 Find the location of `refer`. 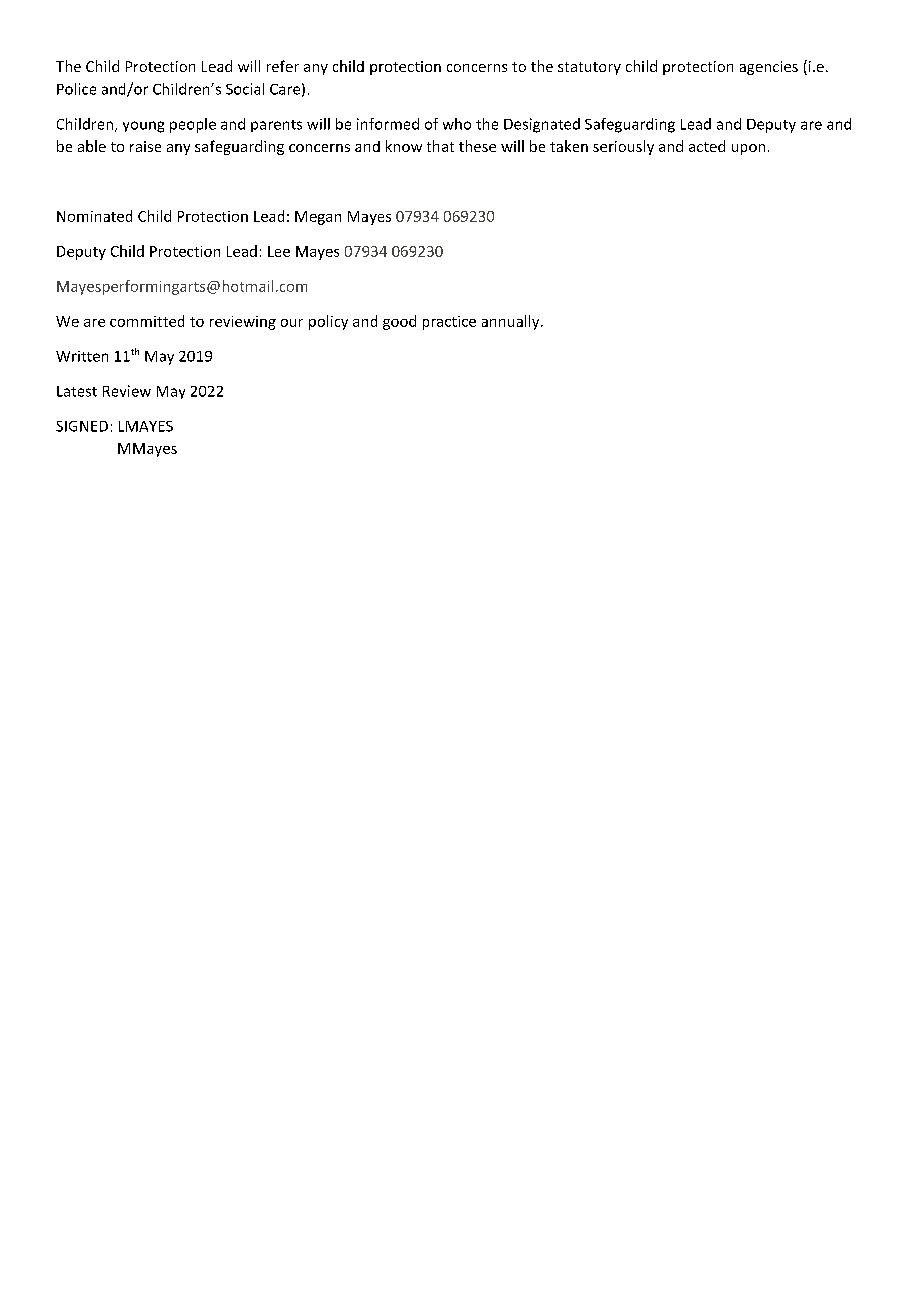

refer is located at coordinates (283, 66).
